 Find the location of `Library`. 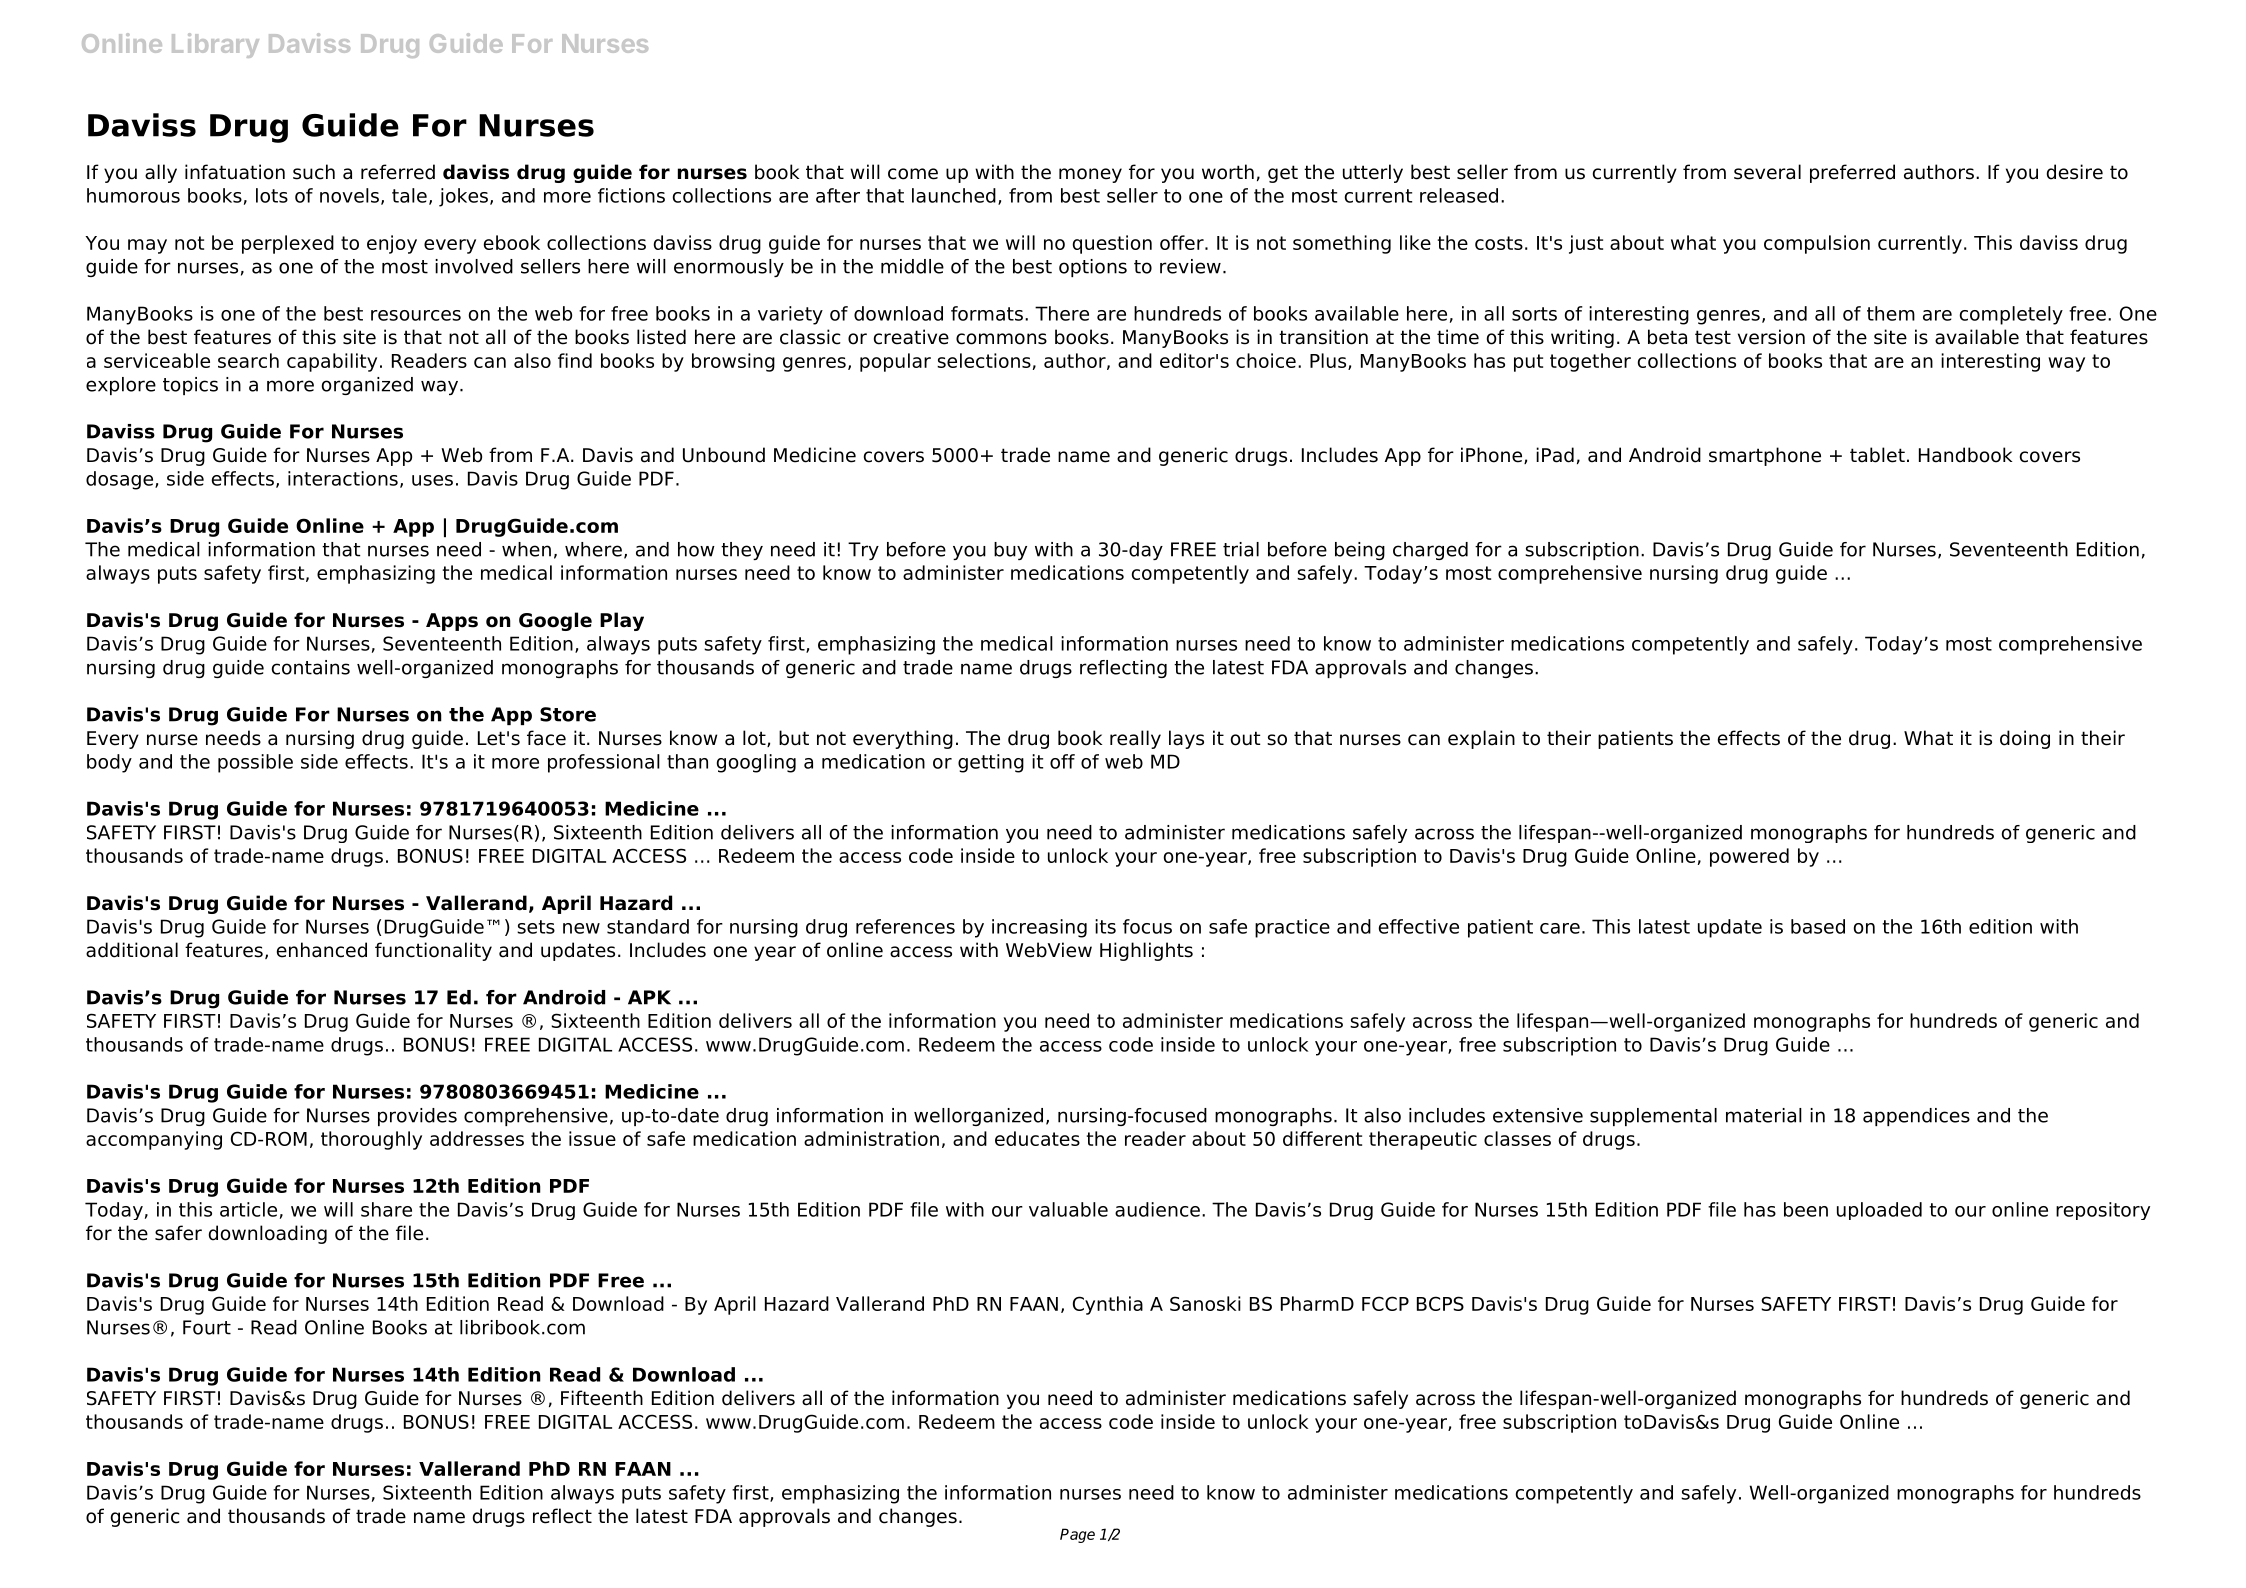

Library is located at coordinates (215, 45).
